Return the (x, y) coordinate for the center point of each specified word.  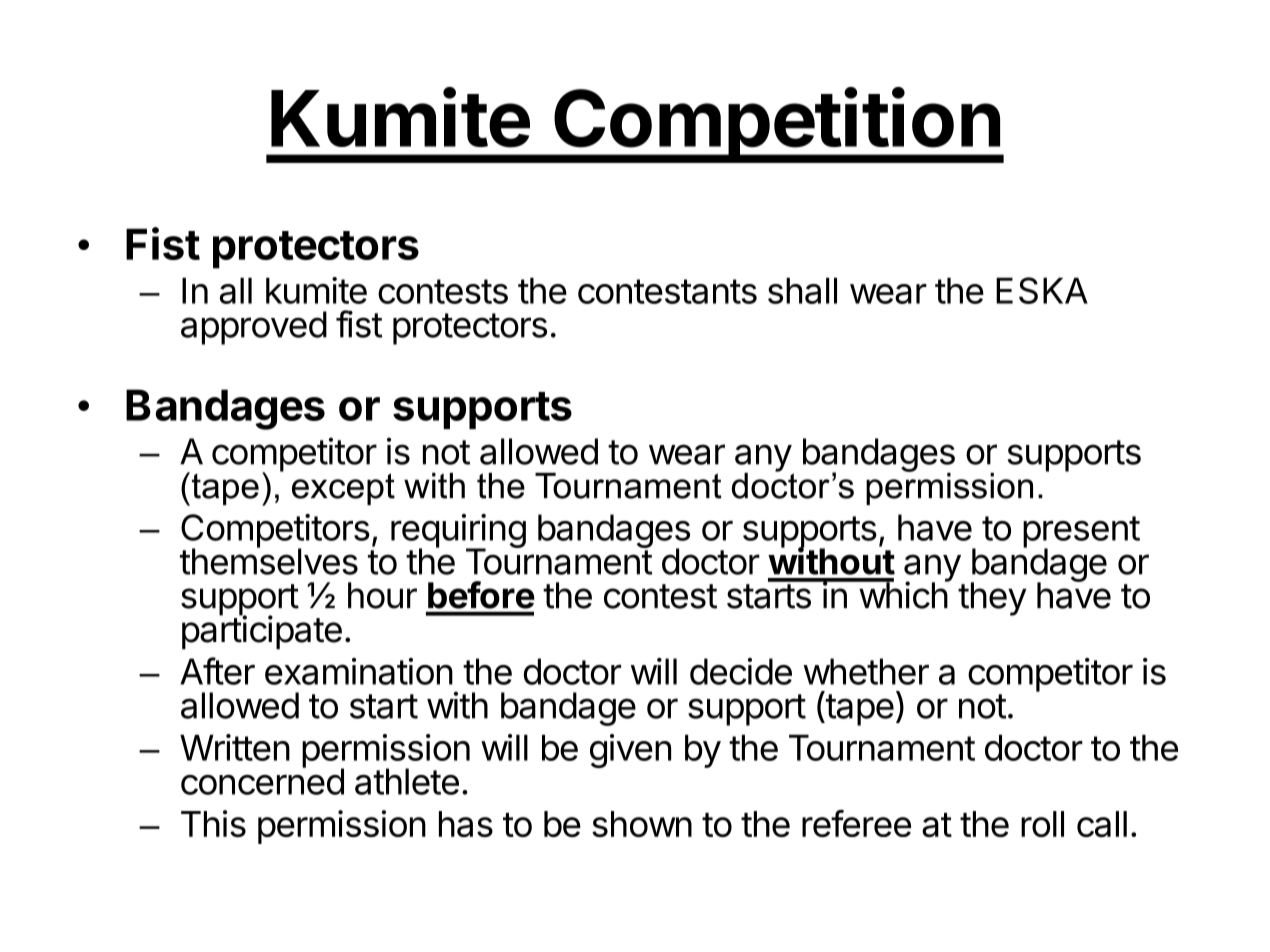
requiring (458, 532)
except (343, 489)
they (992, 599)
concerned (262, 781)
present (1081, 533)
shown (642, 824)
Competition (777, 125)
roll (1042, 824)
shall (802, 290)
